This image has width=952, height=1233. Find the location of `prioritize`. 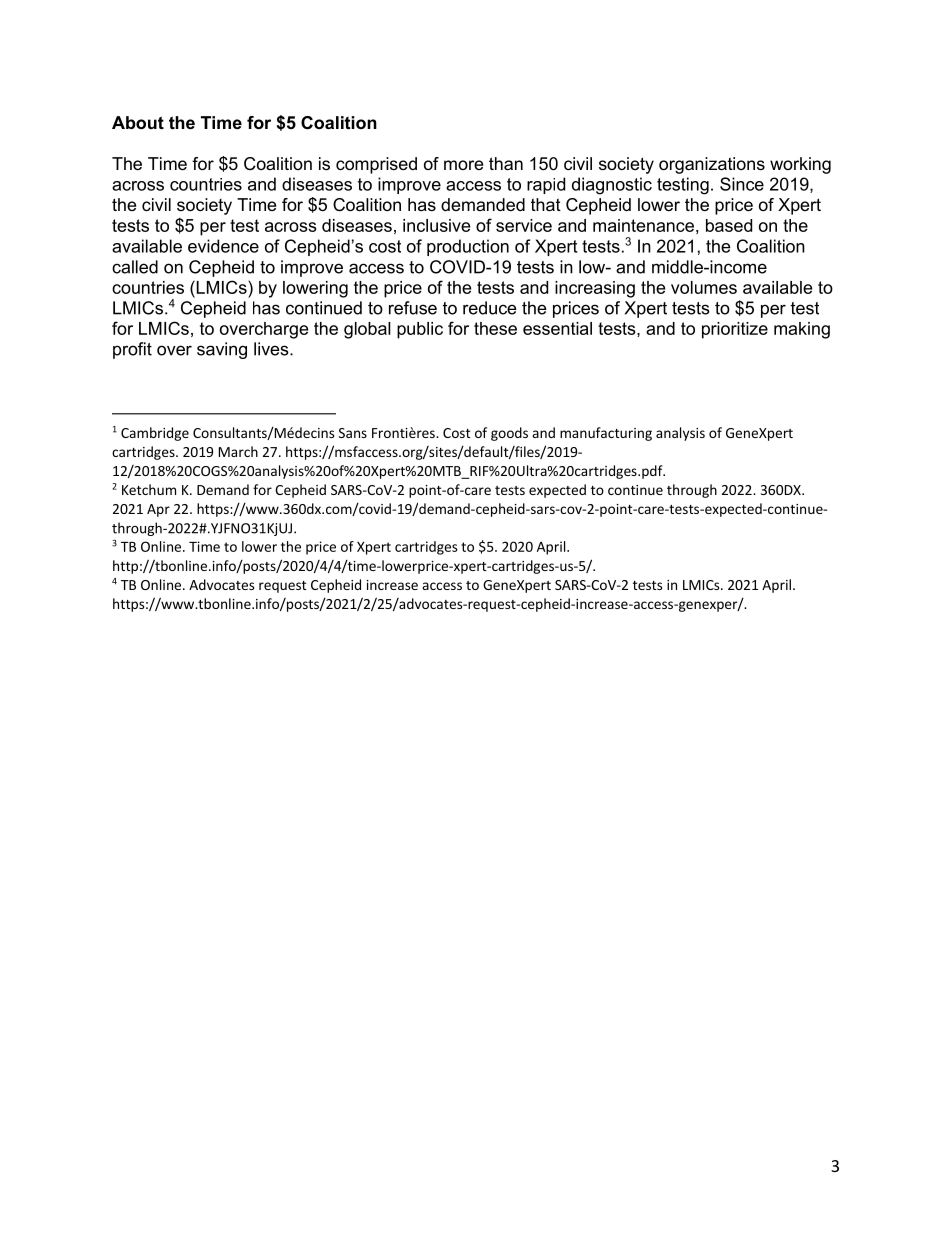

prioritize is located at coordinates (735, 330).
